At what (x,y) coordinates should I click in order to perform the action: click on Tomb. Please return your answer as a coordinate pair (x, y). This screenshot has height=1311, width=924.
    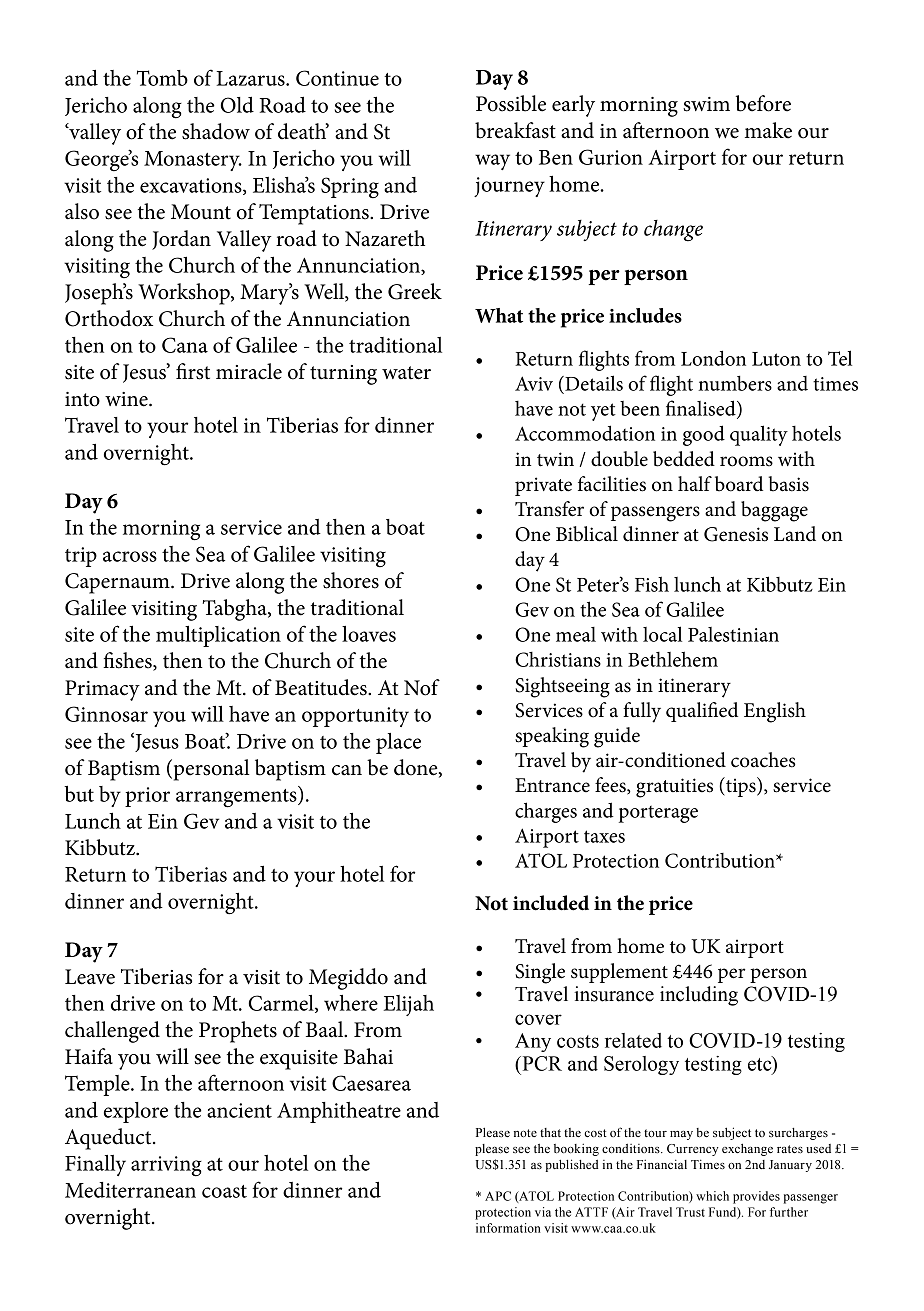
    Looking at the image, I should click on (162, 78).
